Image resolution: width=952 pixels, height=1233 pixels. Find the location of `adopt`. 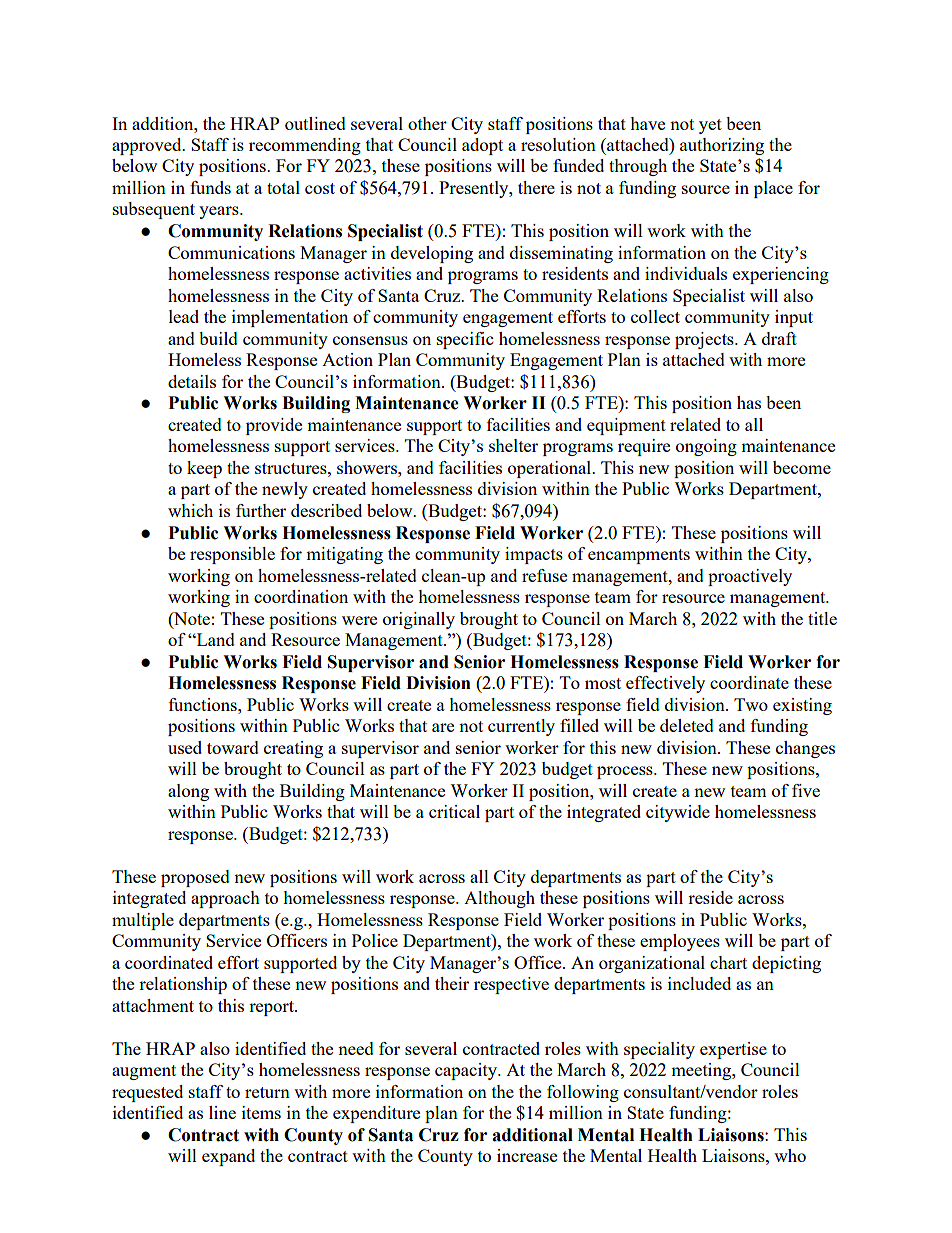

adopt is located at coordinates (482, 146).
